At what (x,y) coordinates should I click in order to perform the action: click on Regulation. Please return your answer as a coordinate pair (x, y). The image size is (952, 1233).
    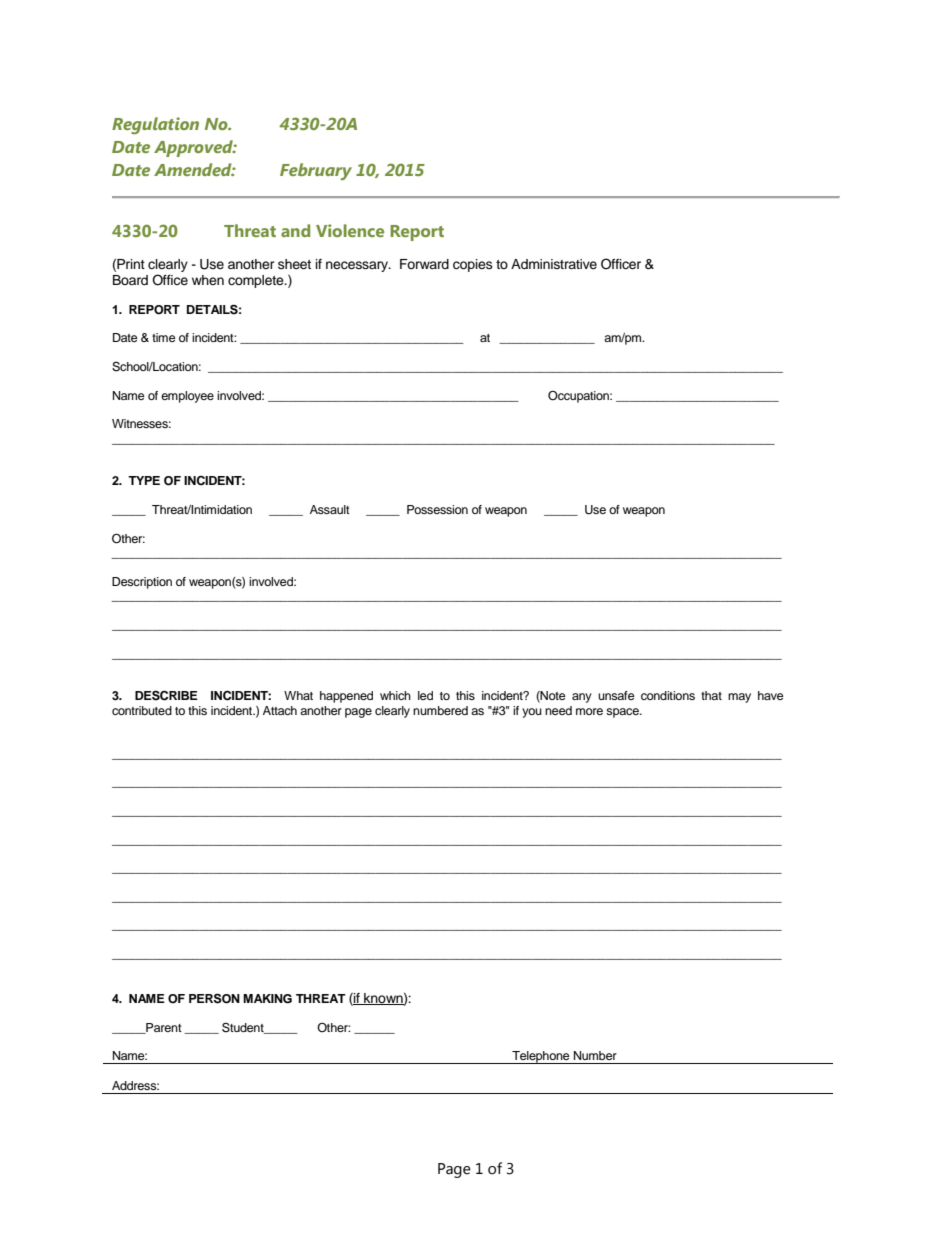
    Looking at the image, I should click on (155, 125).
